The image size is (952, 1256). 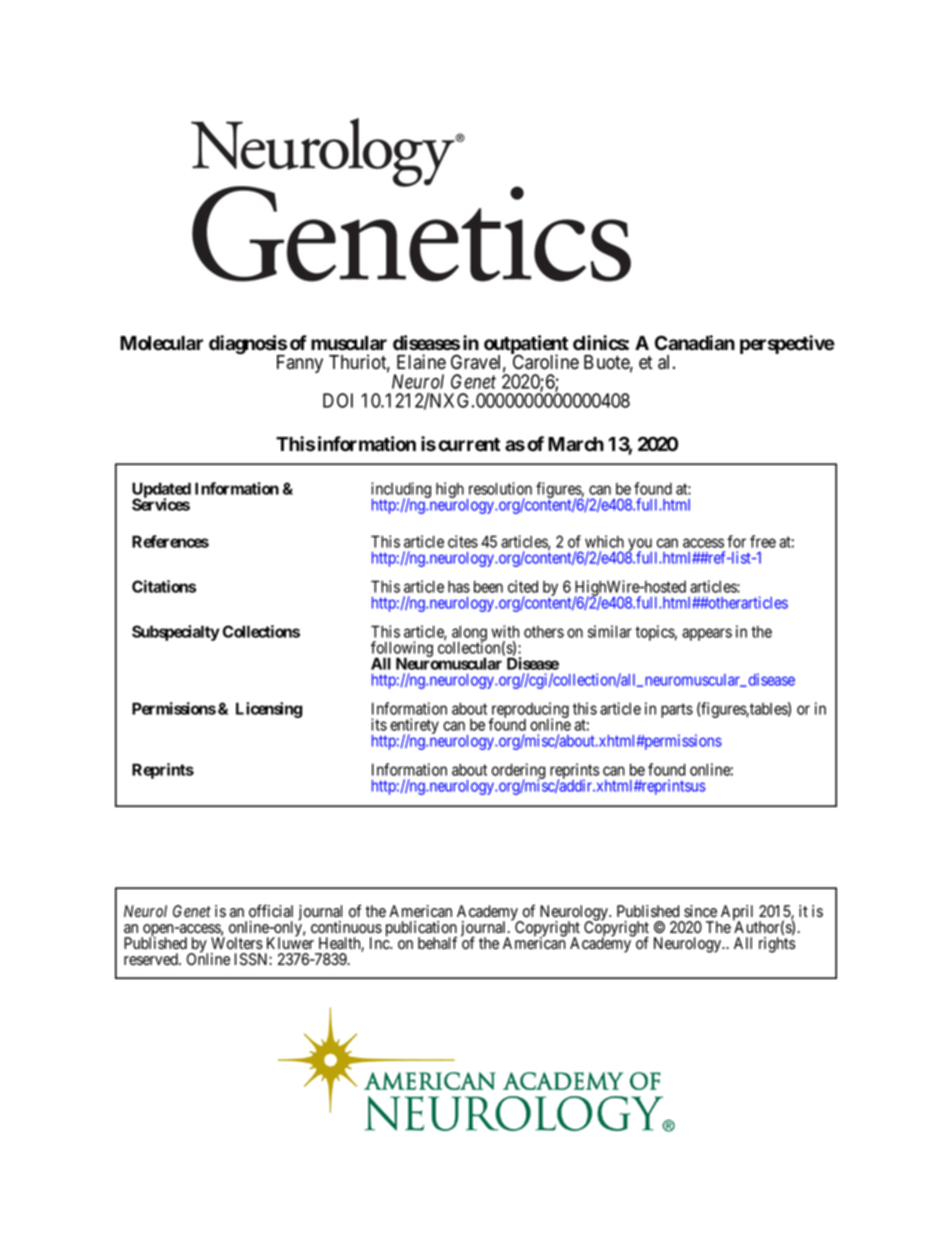 What do you see at coordinates (505, 631) in the screenshot?
I see `with` at bounding box center [505, 631].
